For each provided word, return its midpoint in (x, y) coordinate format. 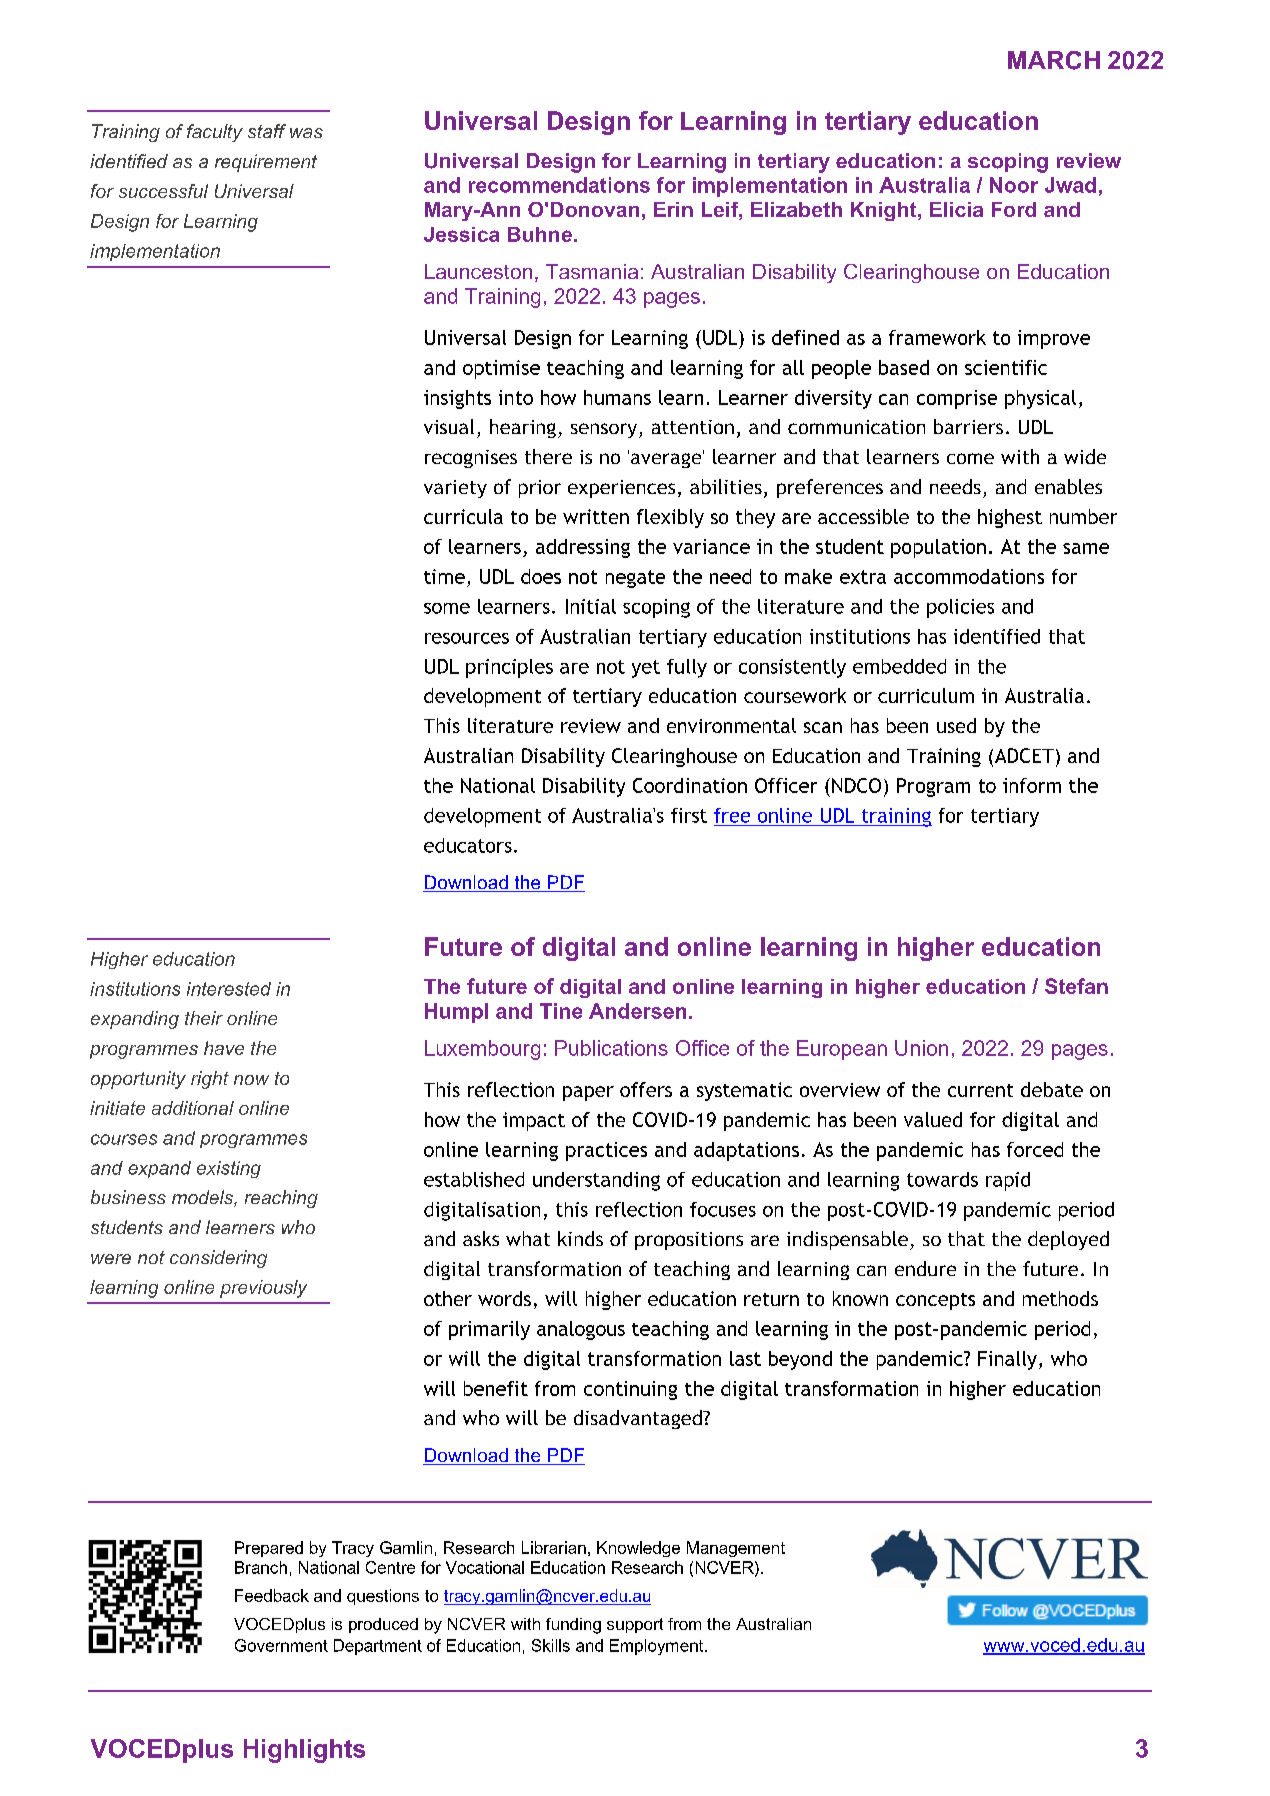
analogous (581, 1330)
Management (736, 1549)
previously (263, 1289)
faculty (215, 133)
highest (1010, 518)
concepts (935, 1301)
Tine (561, 1011)
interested (229, 989)
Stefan (1076, 986)
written (596, 516)
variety (455, 489)
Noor (1014, 185)
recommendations (559, 185)
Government (281, 1645)
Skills (551, 1645)
